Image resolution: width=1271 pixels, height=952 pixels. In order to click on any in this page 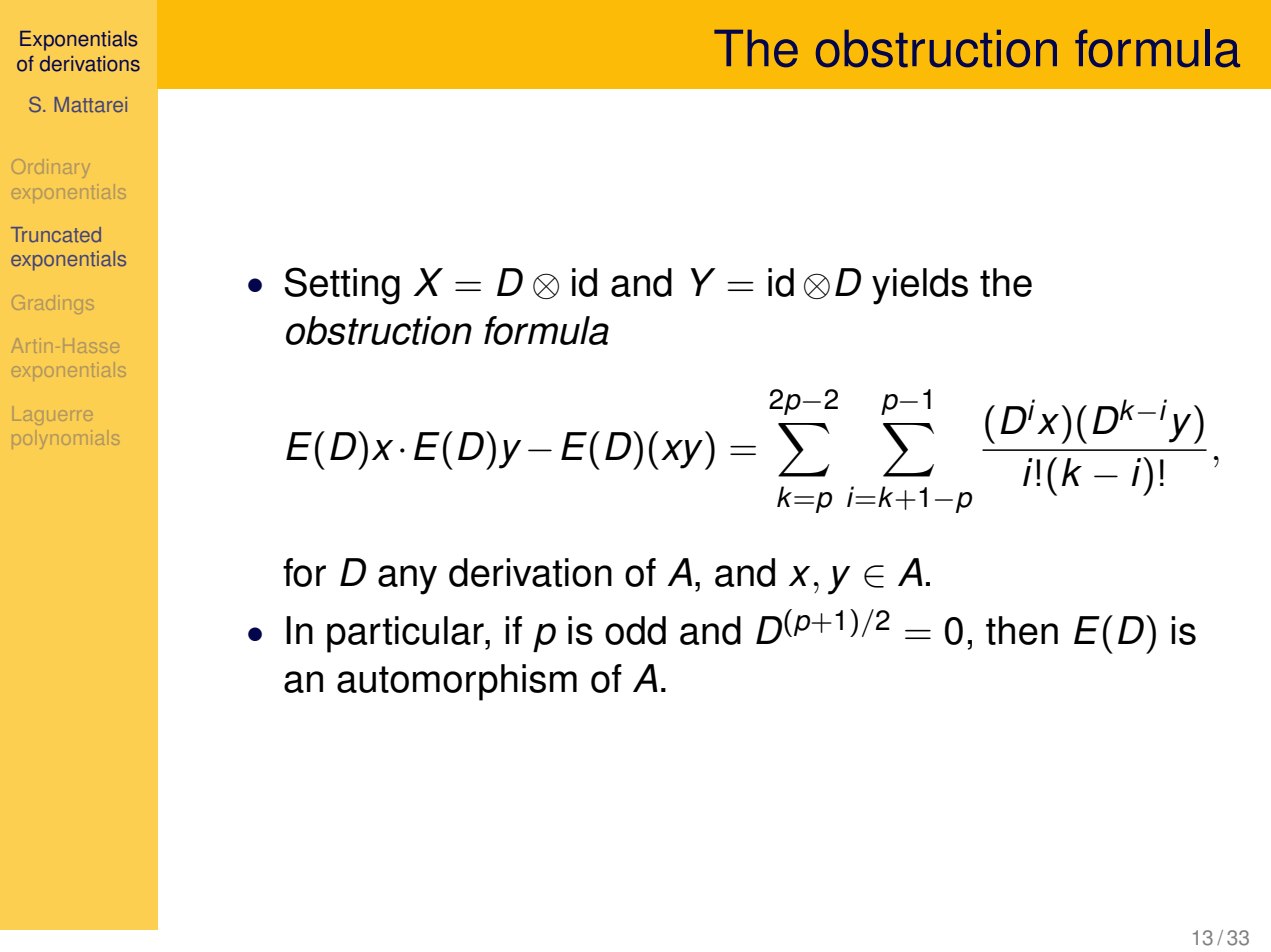, I will do `click(407, 580)`.
